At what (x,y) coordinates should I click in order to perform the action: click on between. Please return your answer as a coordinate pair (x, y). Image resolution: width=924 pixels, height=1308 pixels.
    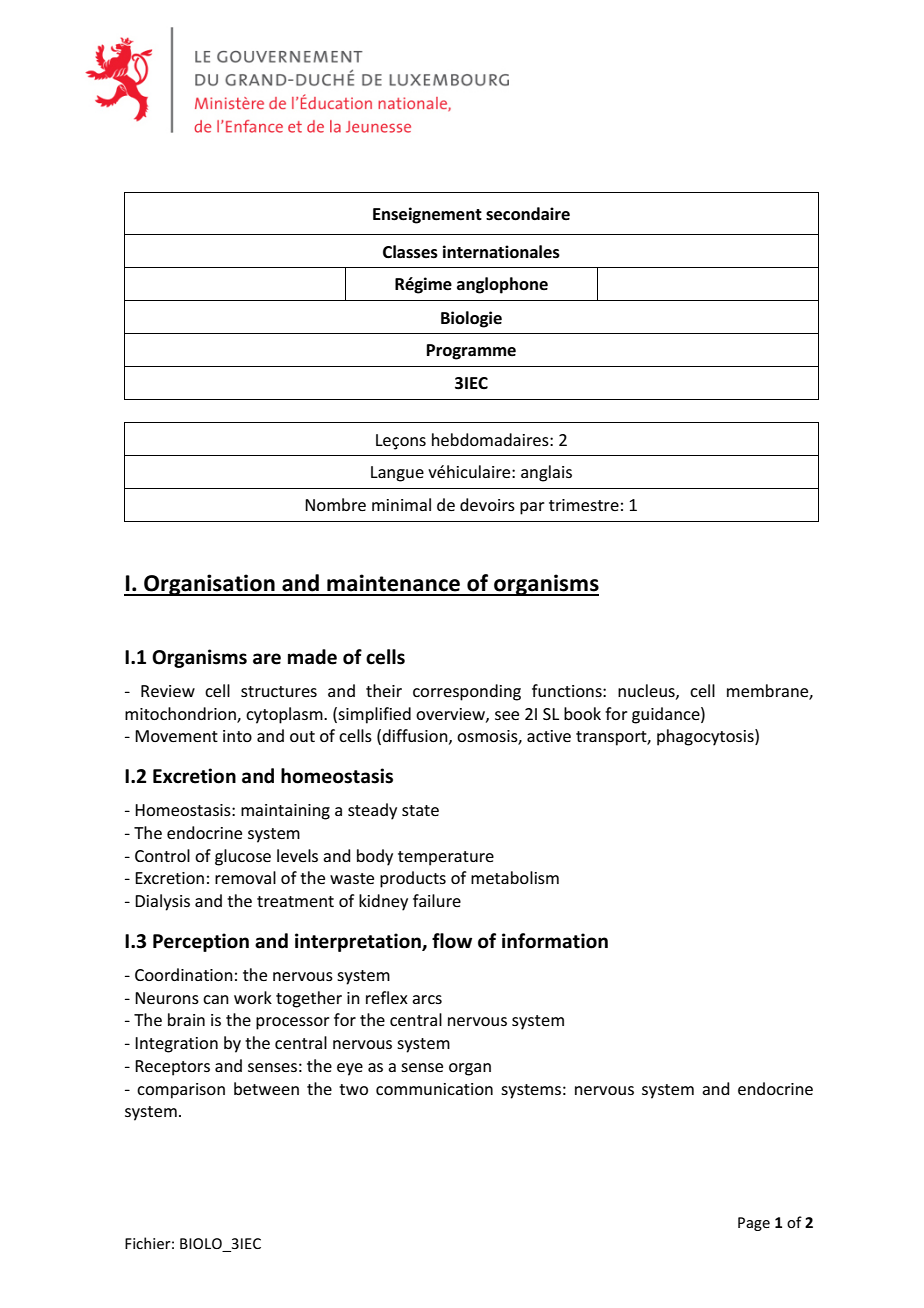
    Looking at the image, I should click on (266, 1088).
